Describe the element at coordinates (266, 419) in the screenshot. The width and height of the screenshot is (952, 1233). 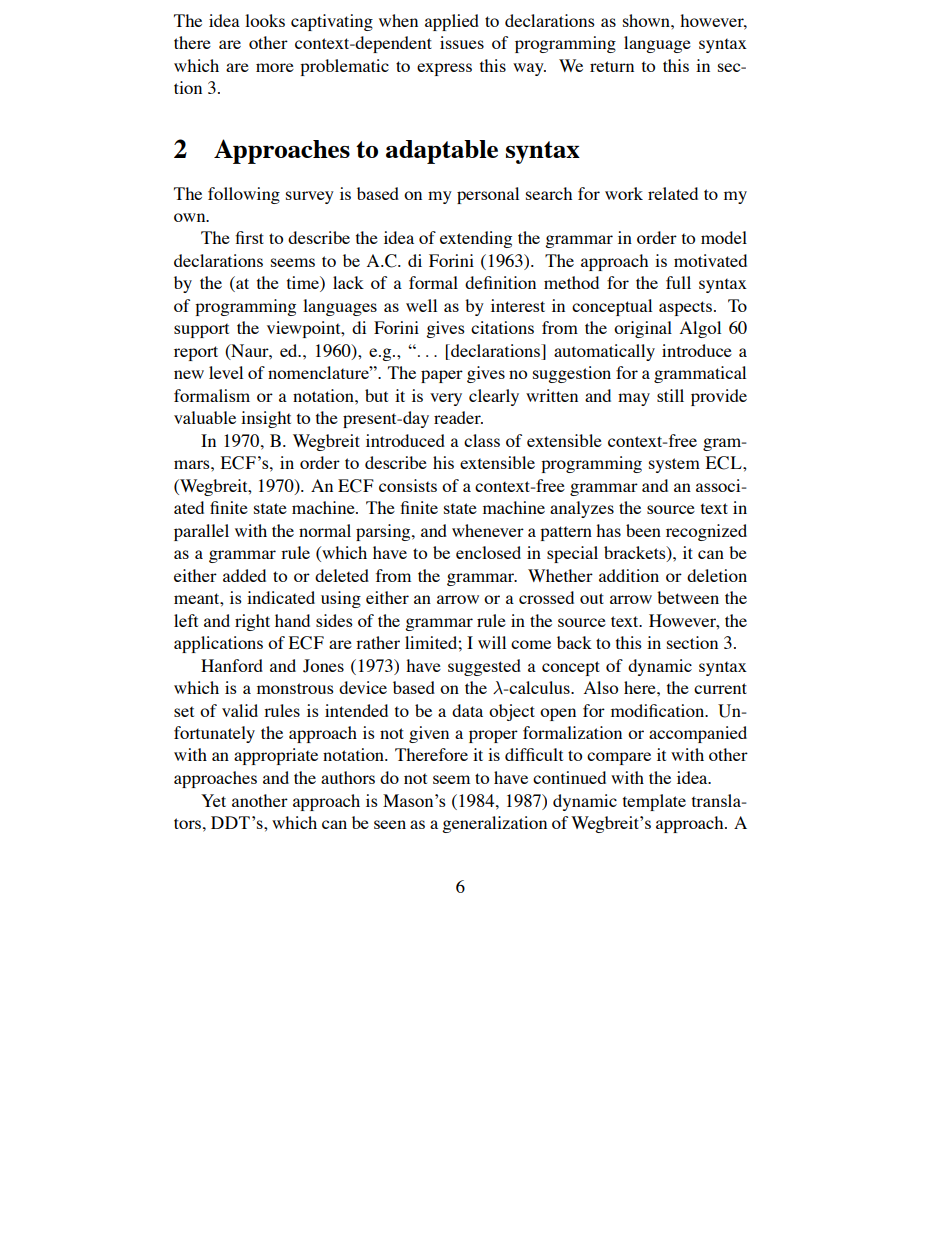
I see `insight` at that location.
